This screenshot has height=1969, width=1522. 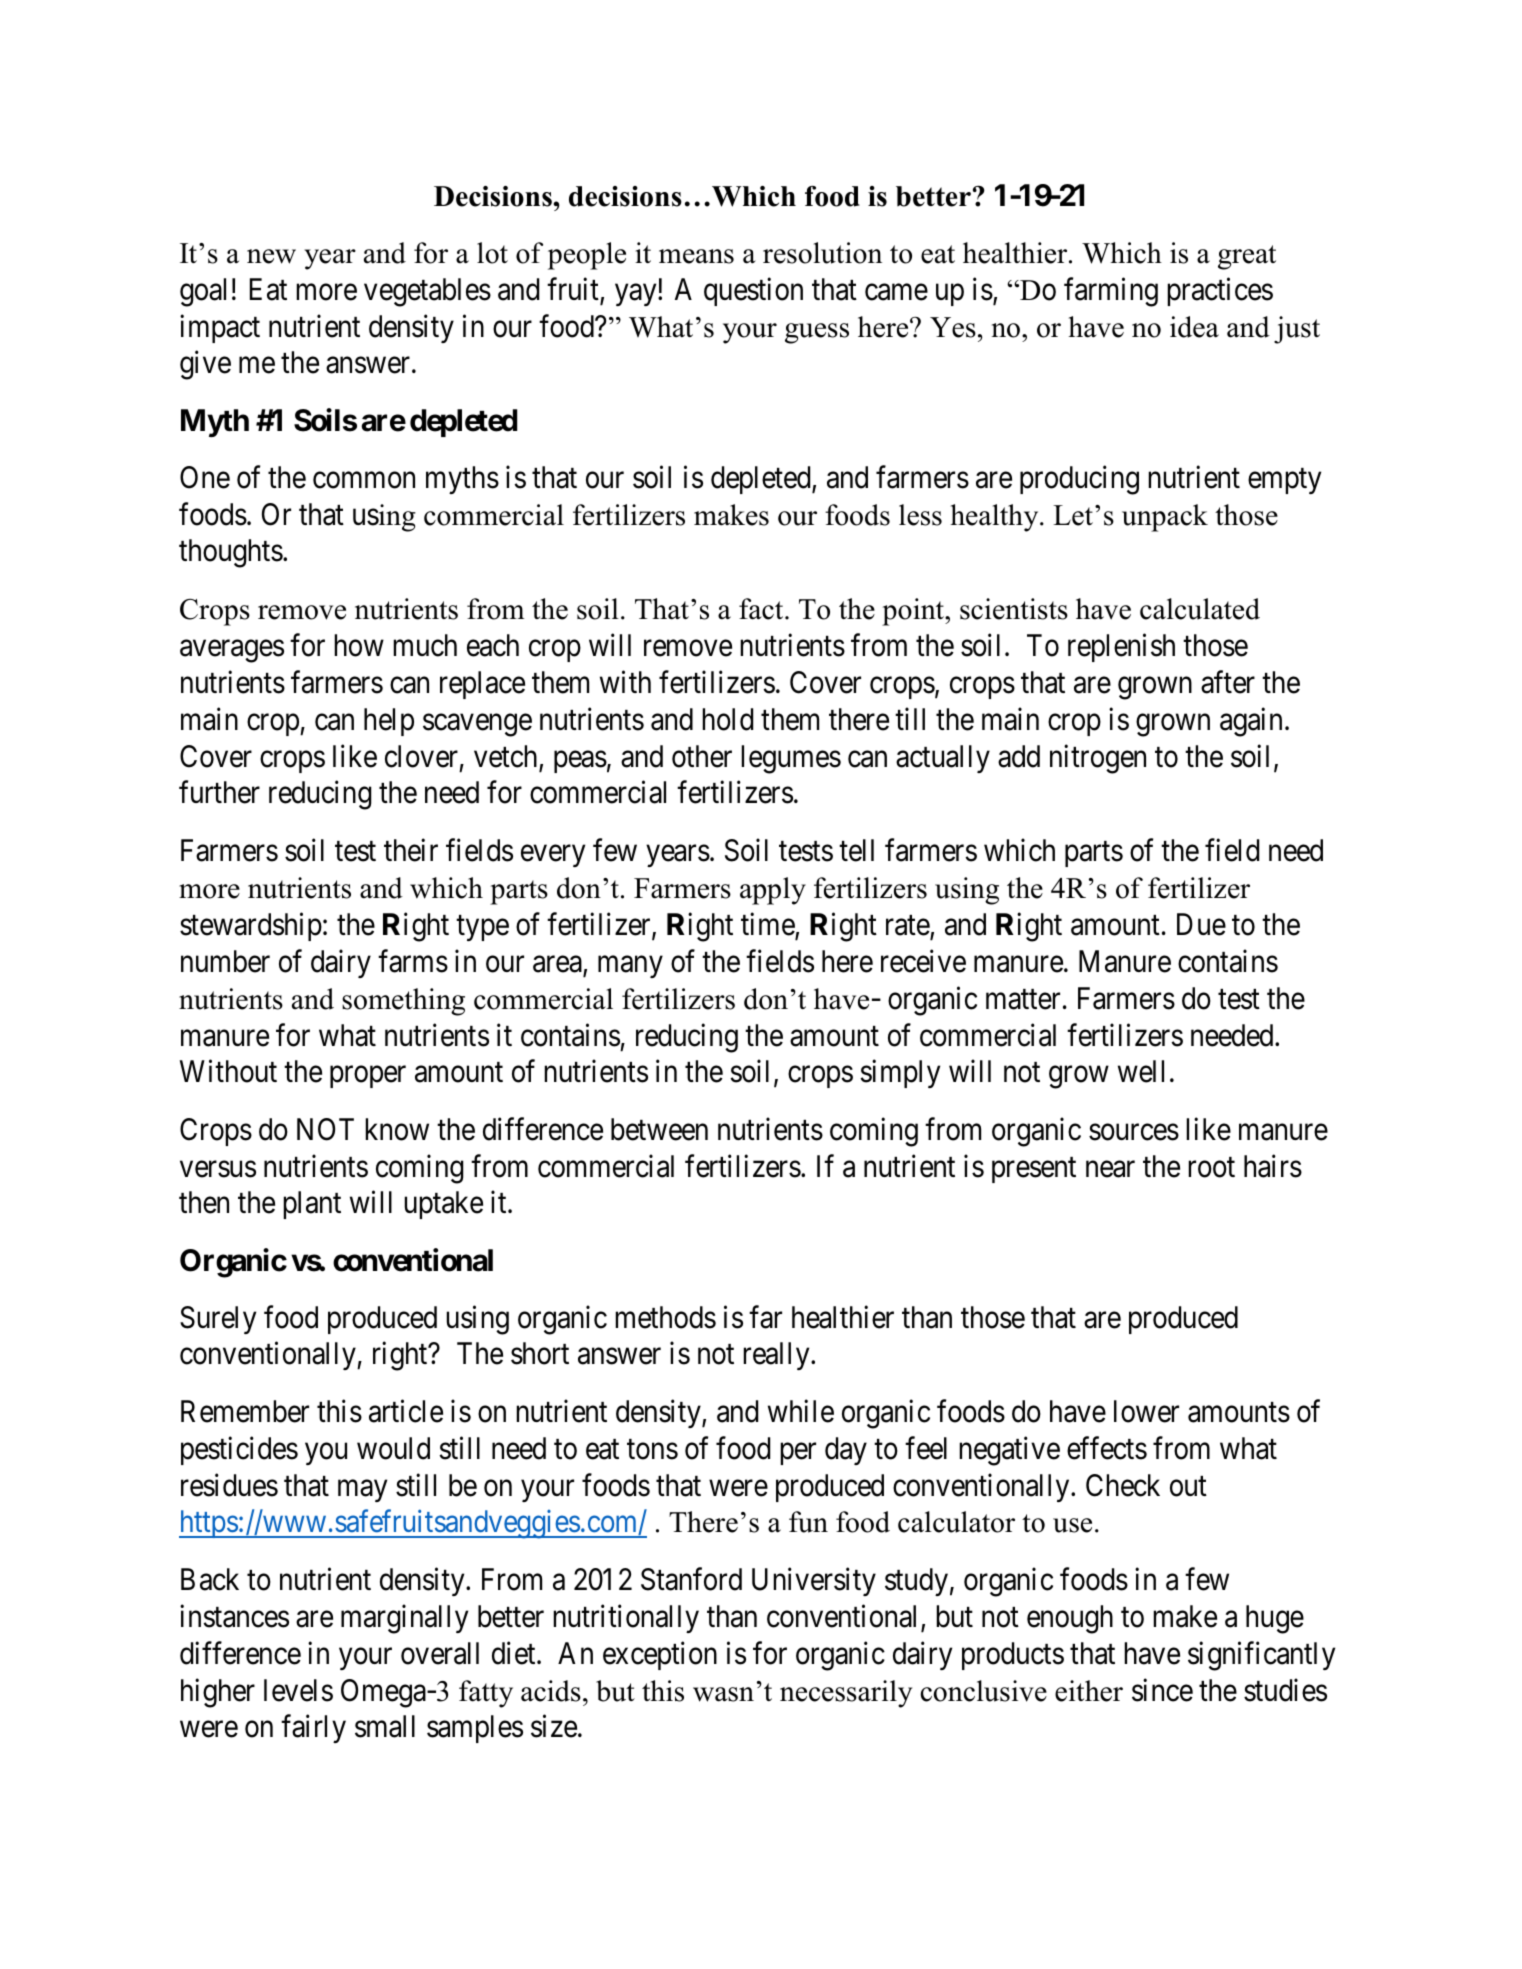 I want to click on necessarily, so click(x=846, y=1694).
